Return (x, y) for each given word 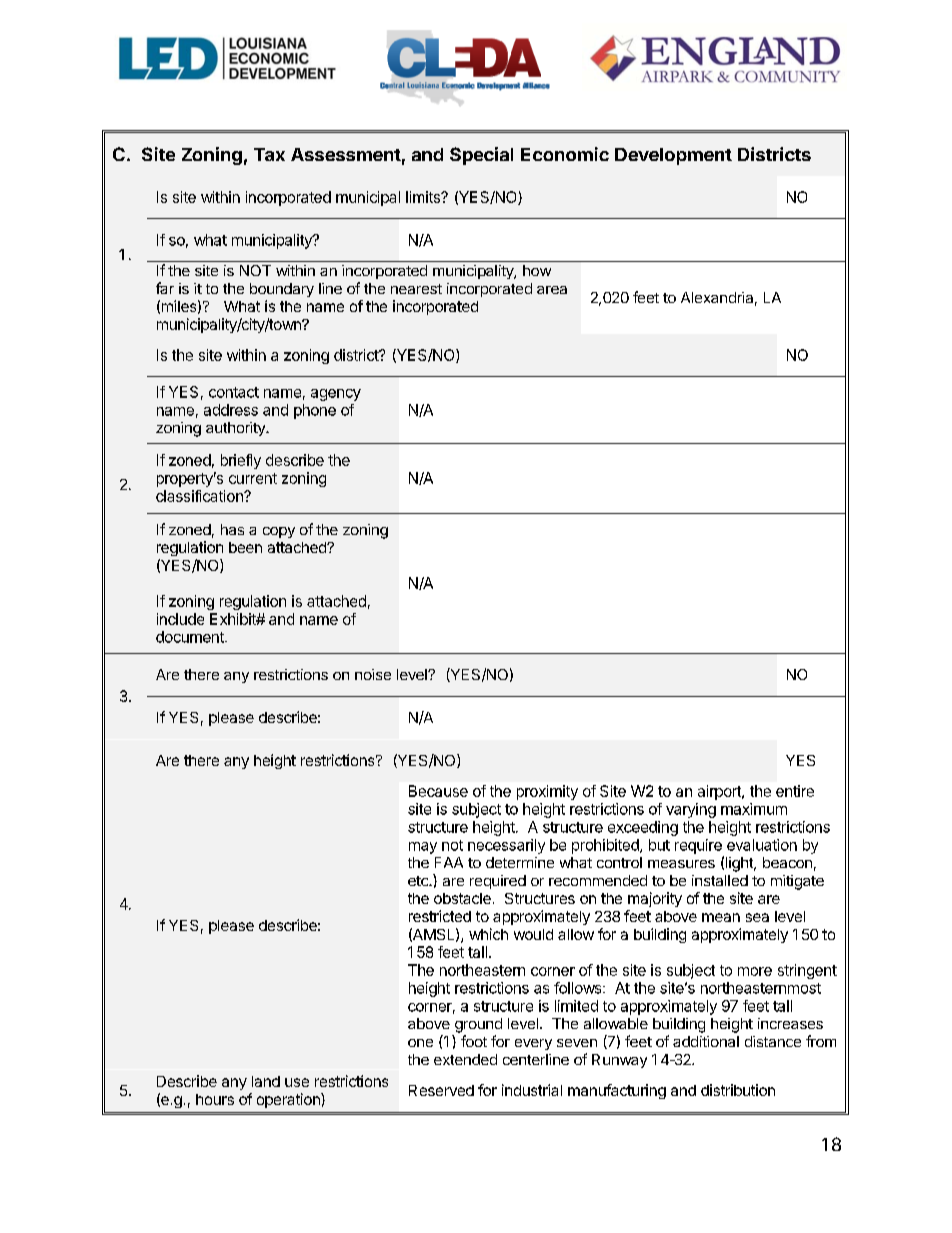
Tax (269, 154)
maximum (754, 809)
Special (481, 156)
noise (373, 674)
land (266, 1081)
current (253, 478)
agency (336, 395)
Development (673, 156)
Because (438, 791)
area (552, 290)
